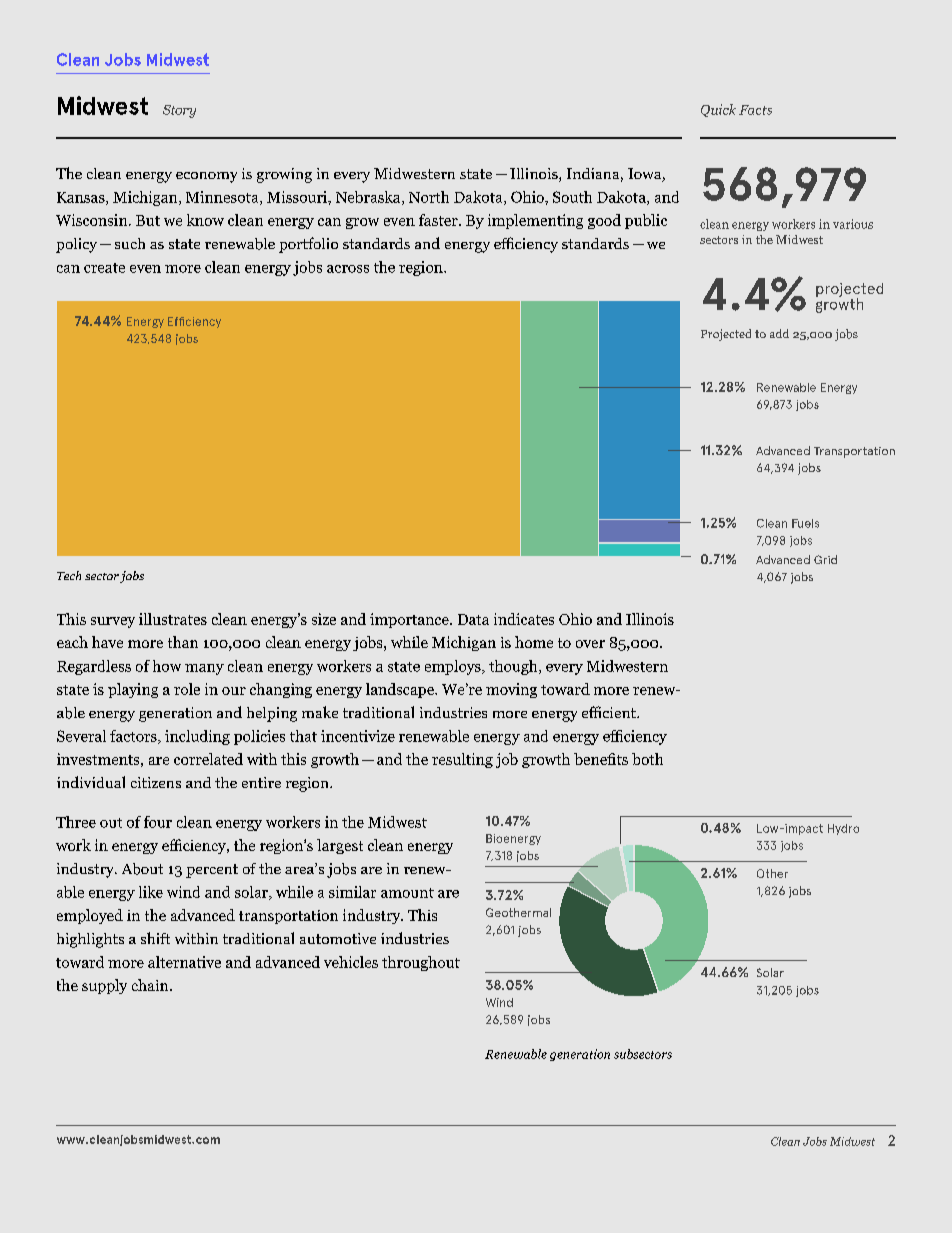  Describe the element at coordinates (179, 111) in the screenshot. I see `Story` at that location.
